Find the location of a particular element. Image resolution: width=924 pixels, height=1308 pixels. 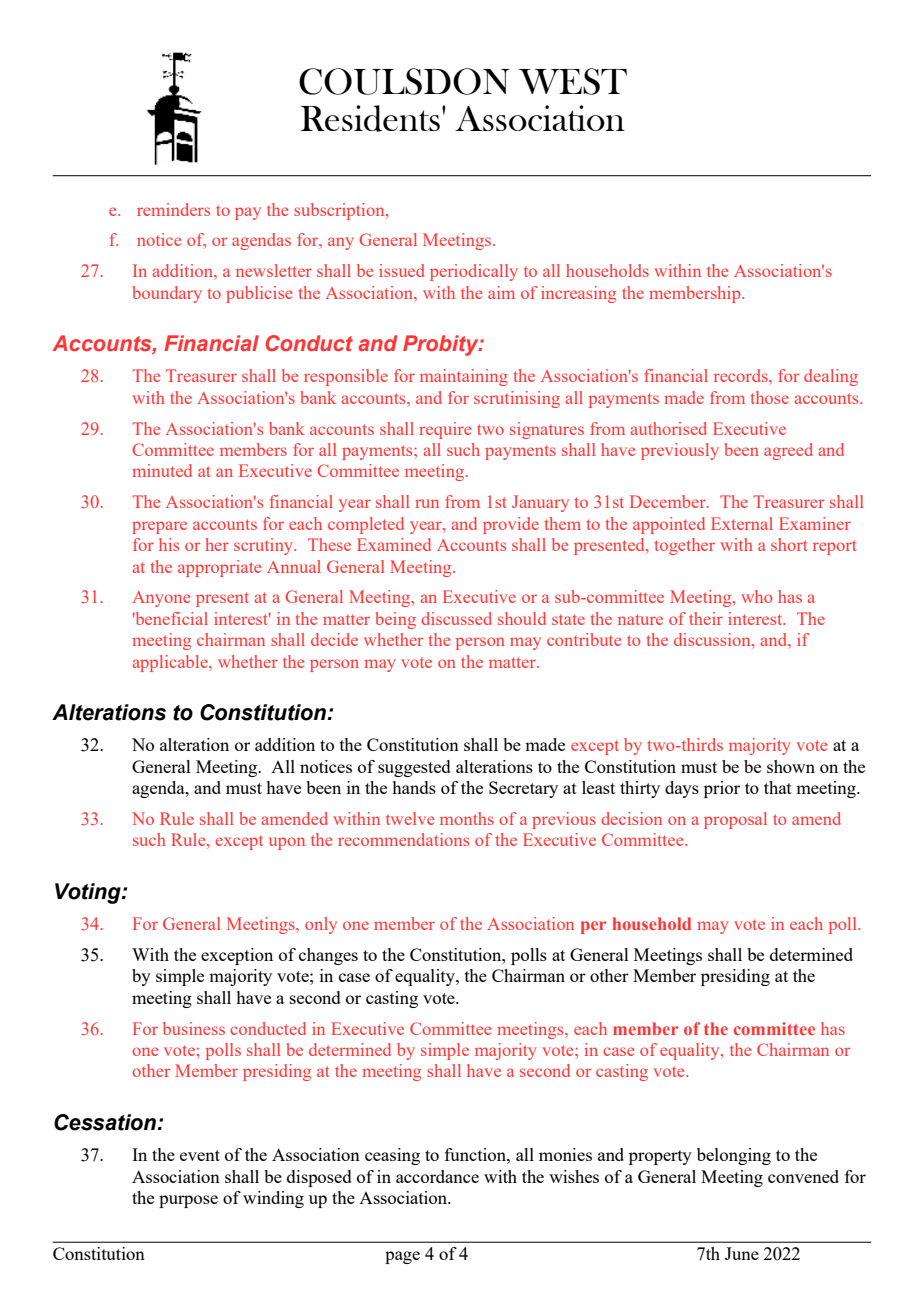

business is located at coordinates (194, 1028).
